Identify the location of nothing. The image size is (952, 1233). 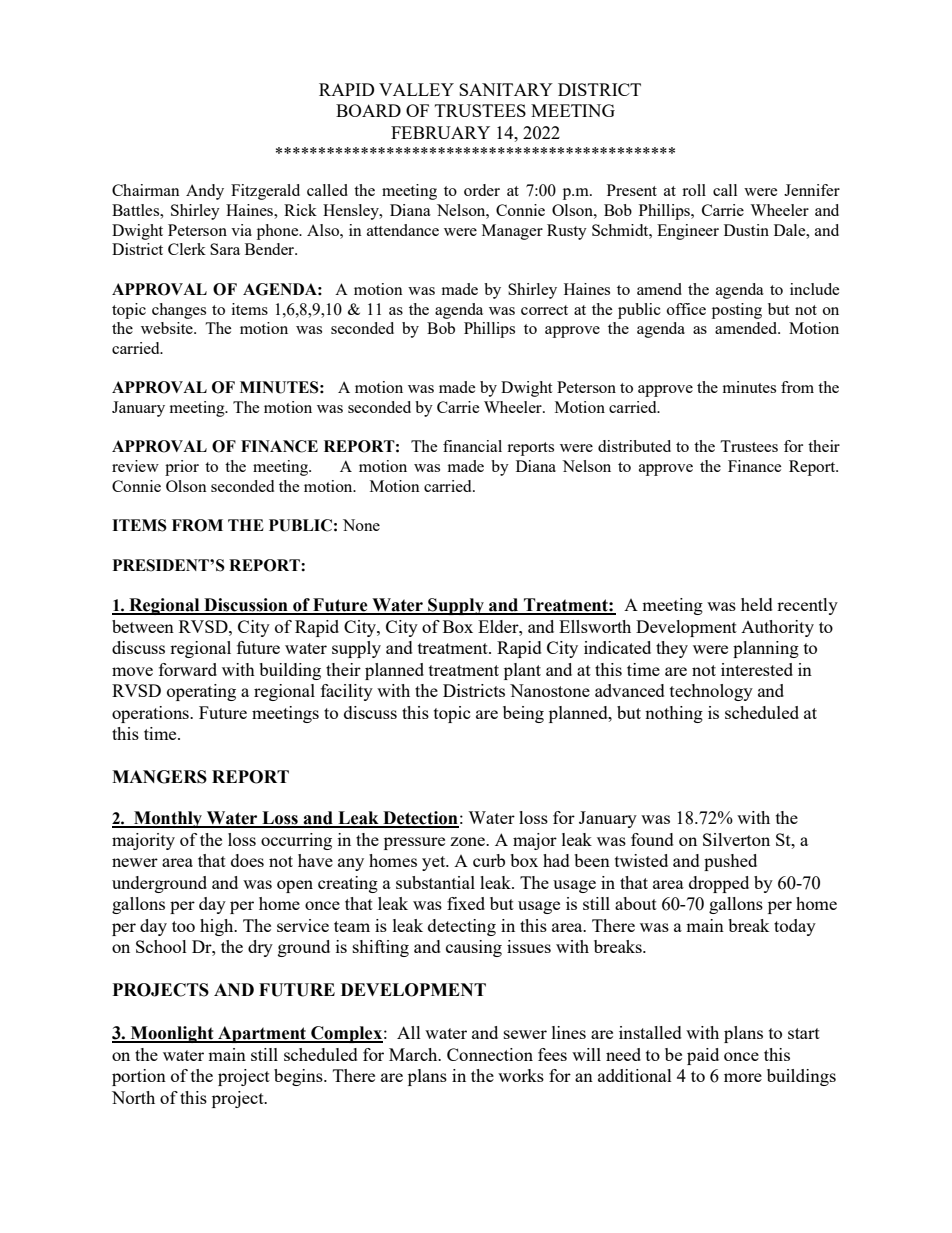
(674, 714).
